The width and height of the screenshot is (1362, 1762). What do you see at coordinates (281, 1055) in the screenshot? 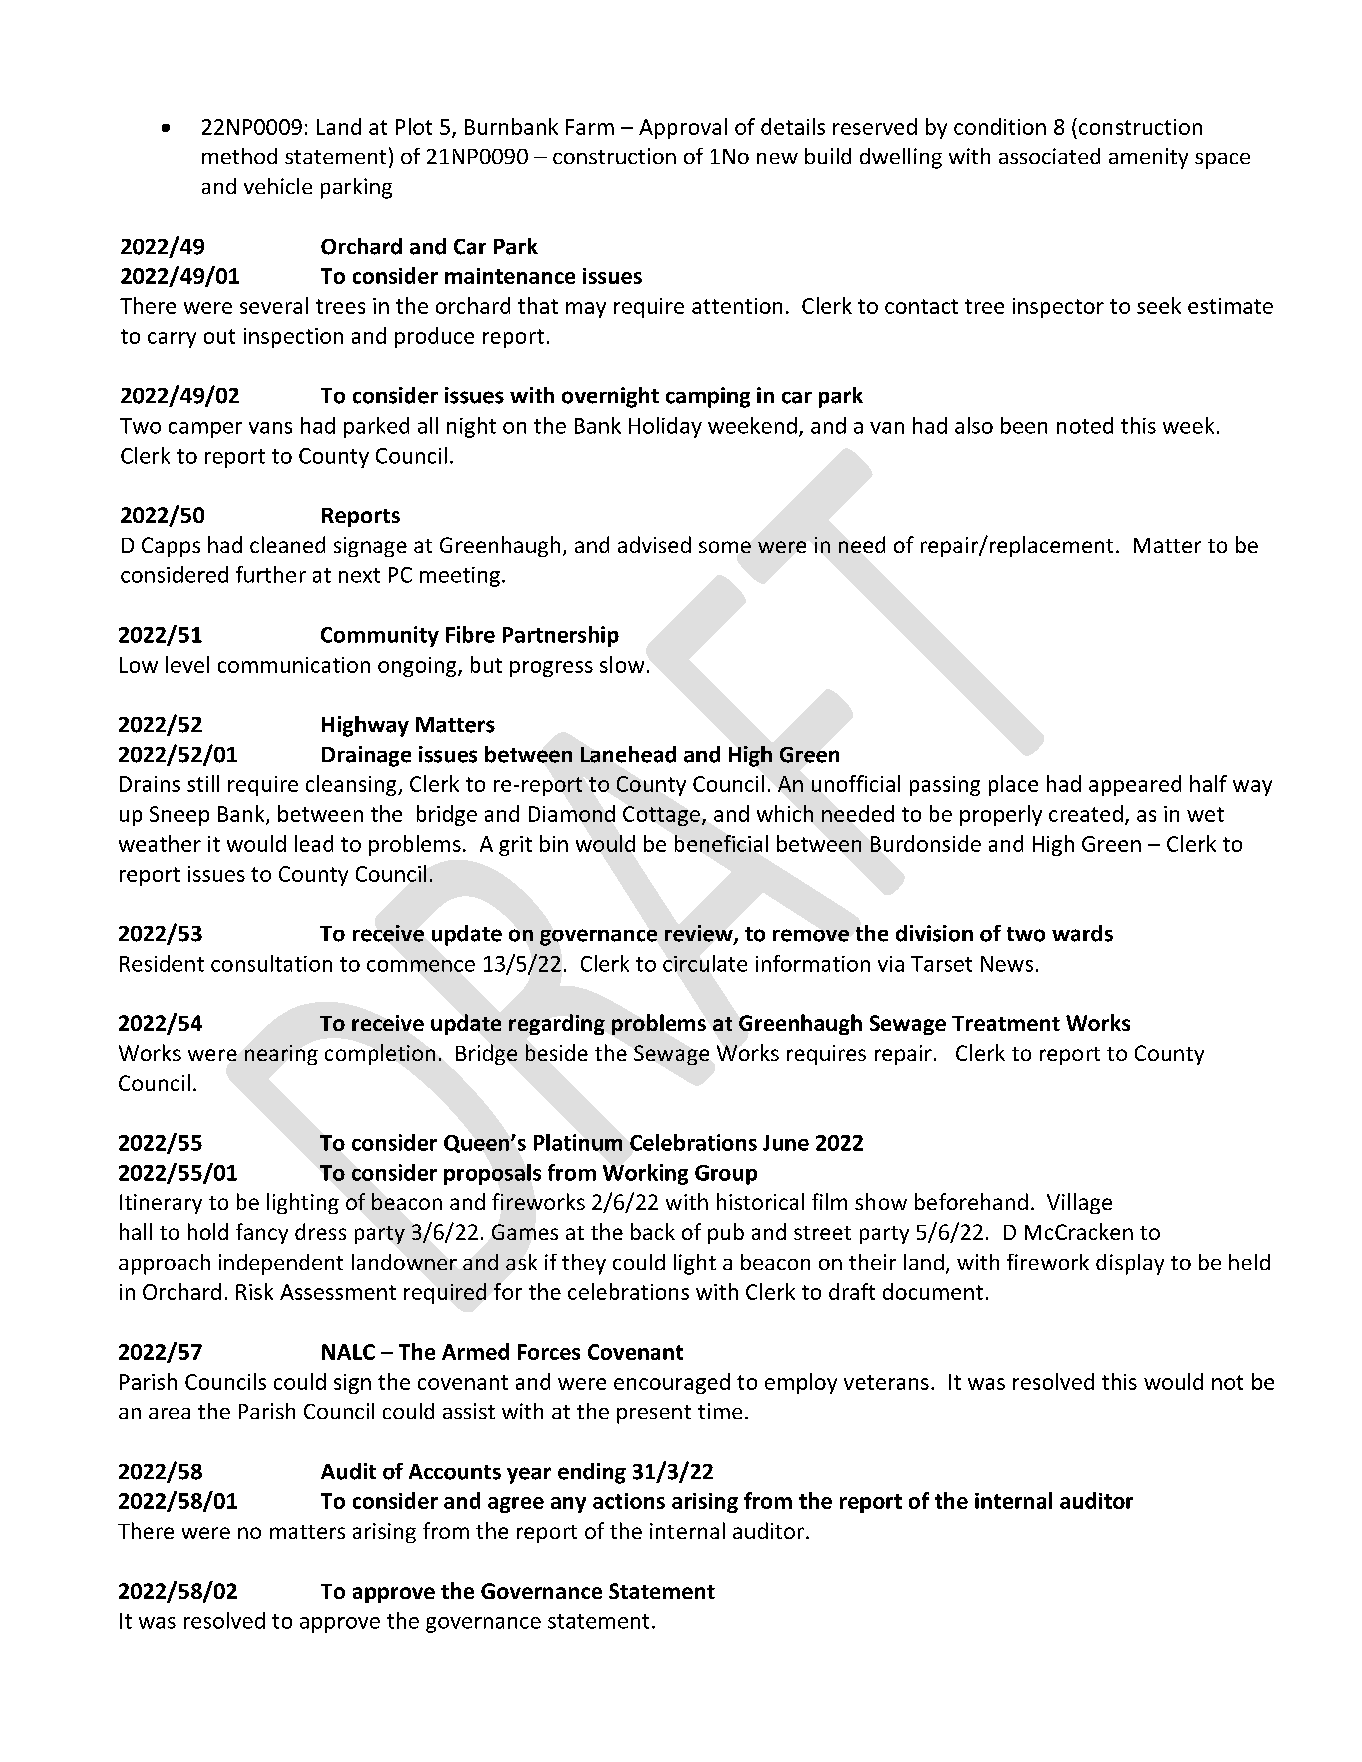
I see `nearing` at bounding box center [281, 1055].
